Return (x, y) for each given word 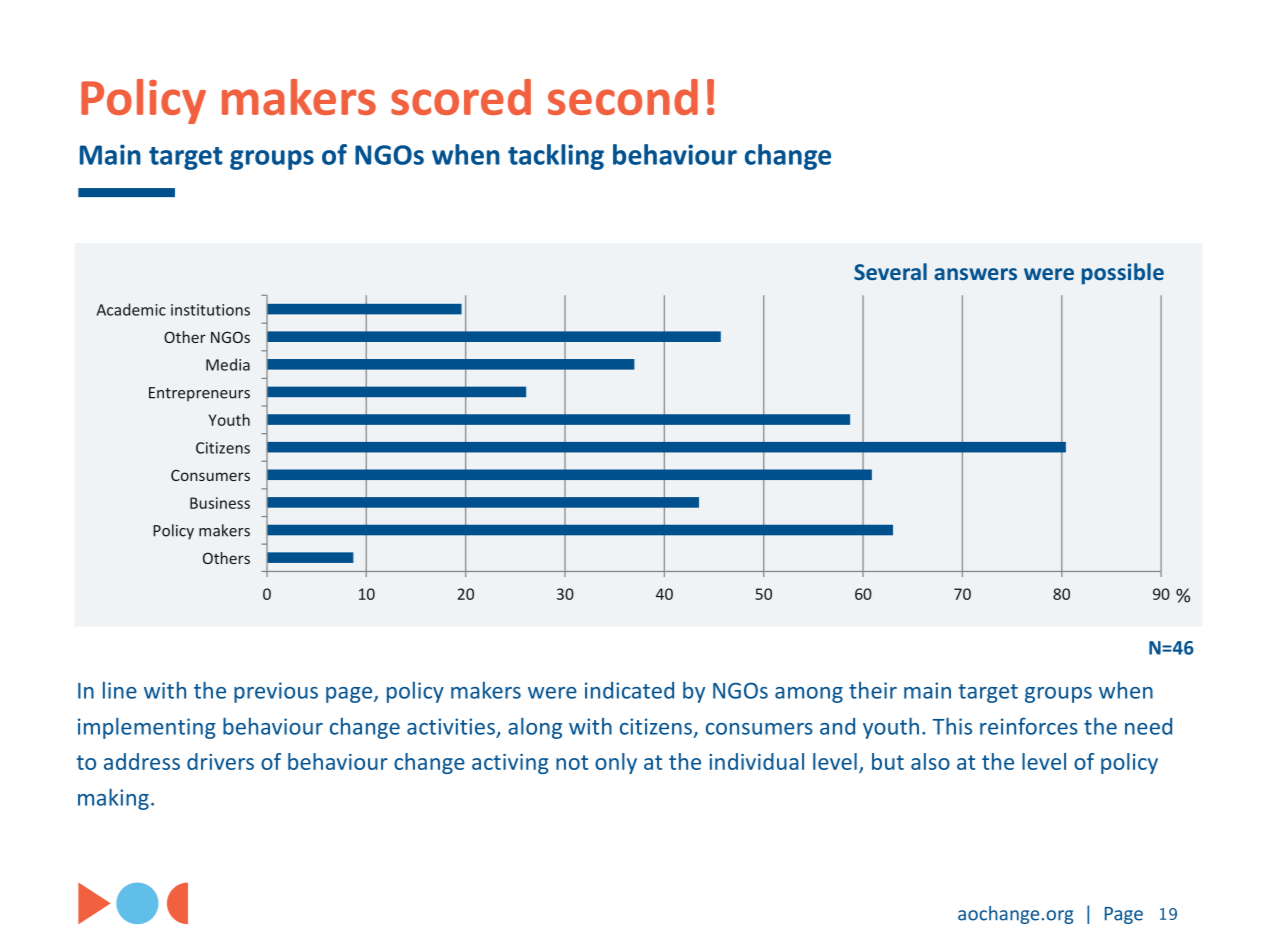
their (873, 690)
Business (220, 503)
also (930, 761)
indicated (629, 690)
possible (1123, 274)
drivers (220, 761)
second (623, 97)
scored (461, 97)
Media (228, 364)
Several (890, 271)
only (616, 763)
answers (975, 274)
